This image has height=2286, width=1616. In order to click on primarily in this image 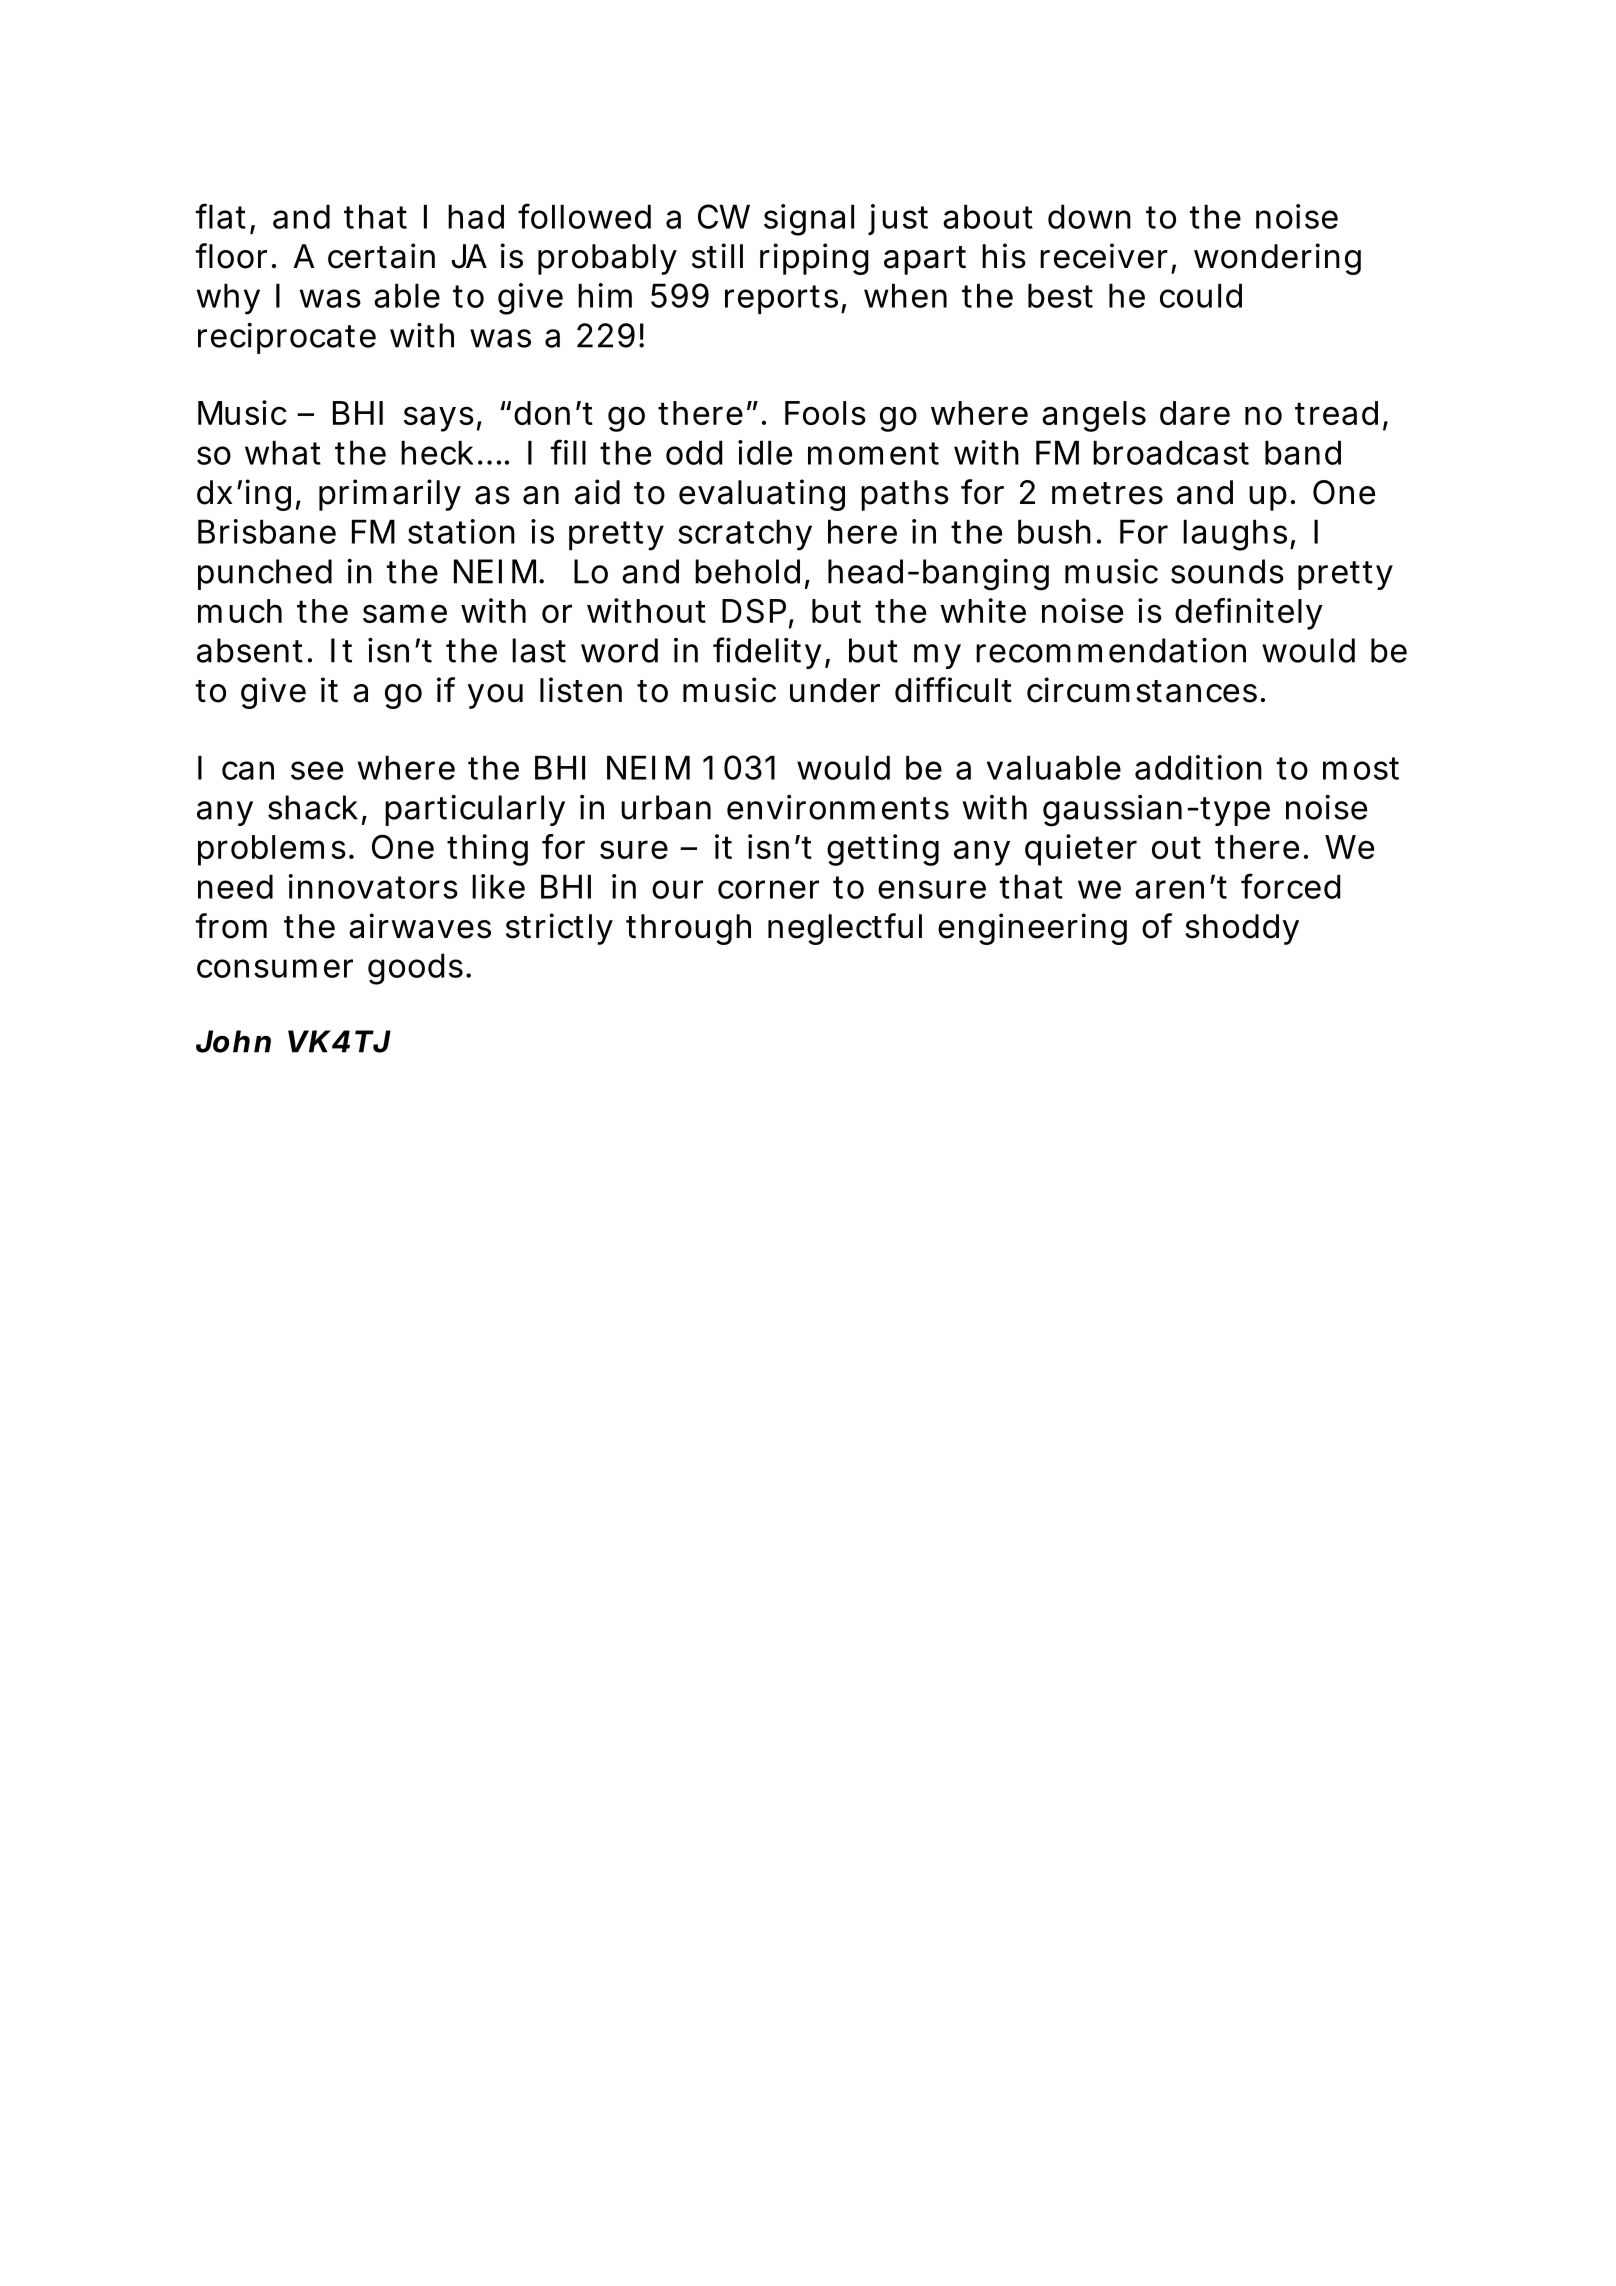, I will do `click(390, 495)`.
